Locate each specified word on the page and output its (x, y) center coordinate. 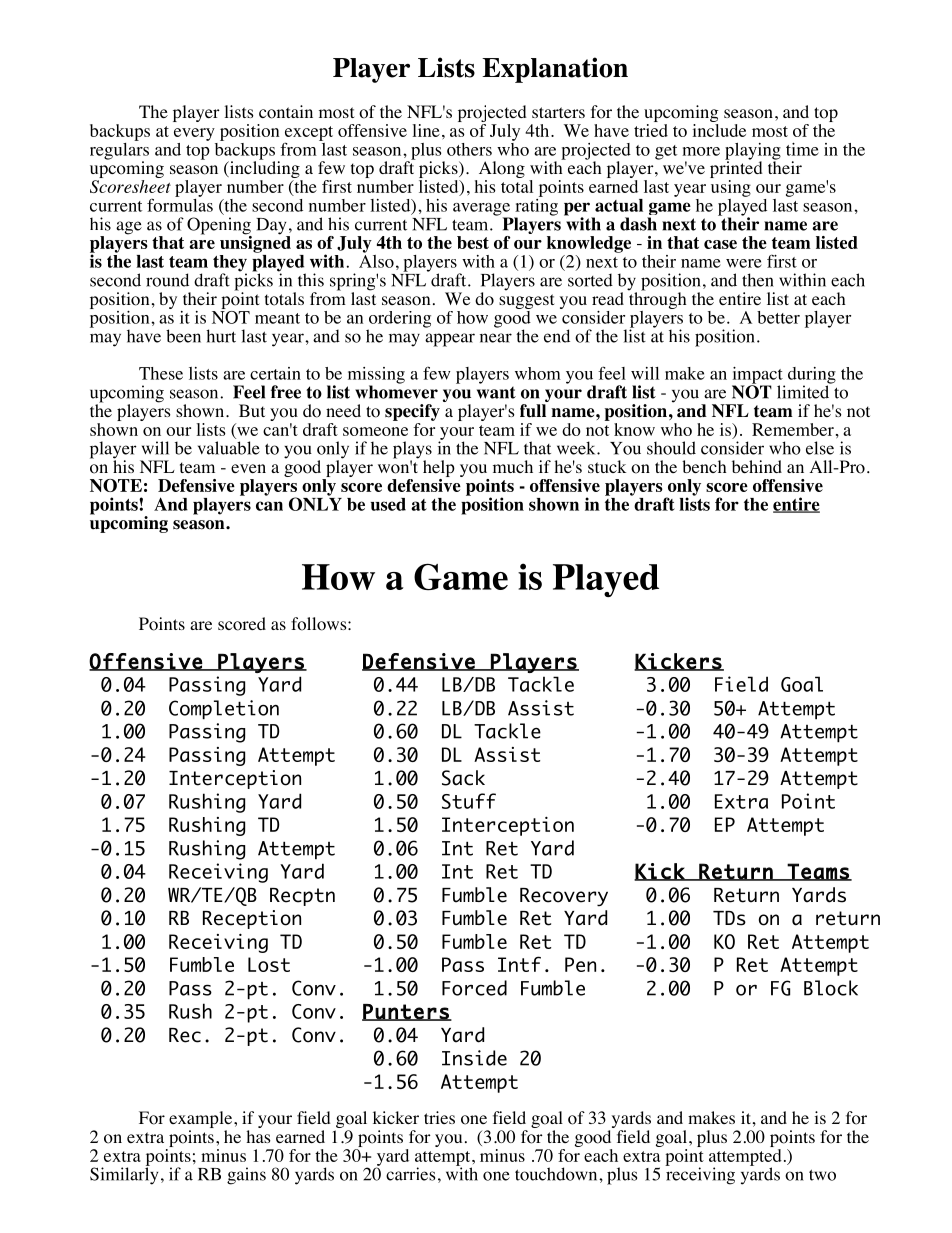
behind (757, 466)
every (194, 134)
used (388, 504)
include (719, 129)
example (200, 1119)
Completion (224, 710)
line (426, 130)
